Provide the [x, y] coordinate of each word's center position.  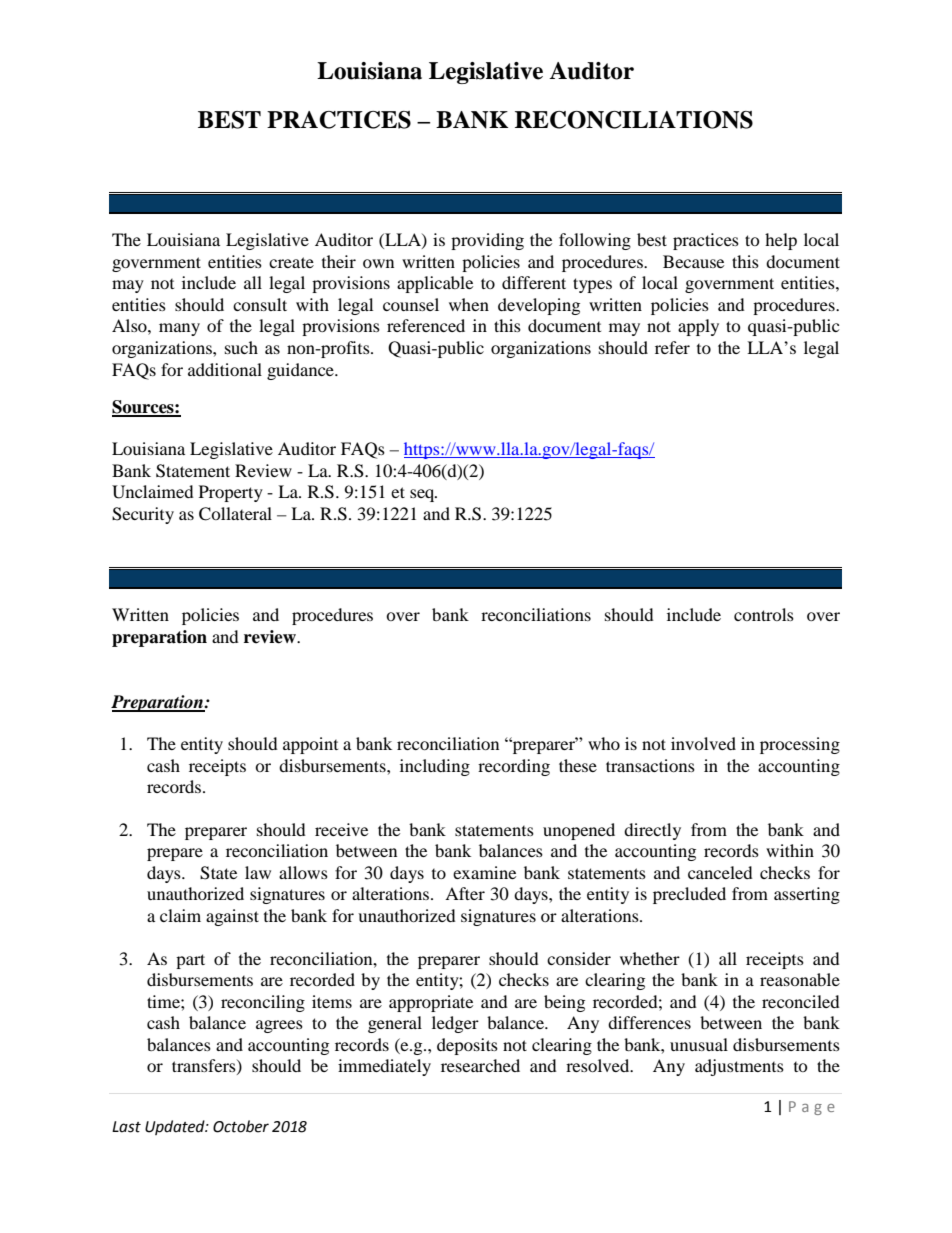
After [465, 893]
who [604, 743]
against [232, 917]
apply [698, 327]
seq [423, 495]
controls [764, 614]
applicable [435, 284]
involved [703, 743]
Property [231, 493]
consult [260, 304]
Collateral [235, 514]
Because [693, 261]
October [241, 1126]
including [435, 767]
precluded [689, 895]
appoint [310, 745]
